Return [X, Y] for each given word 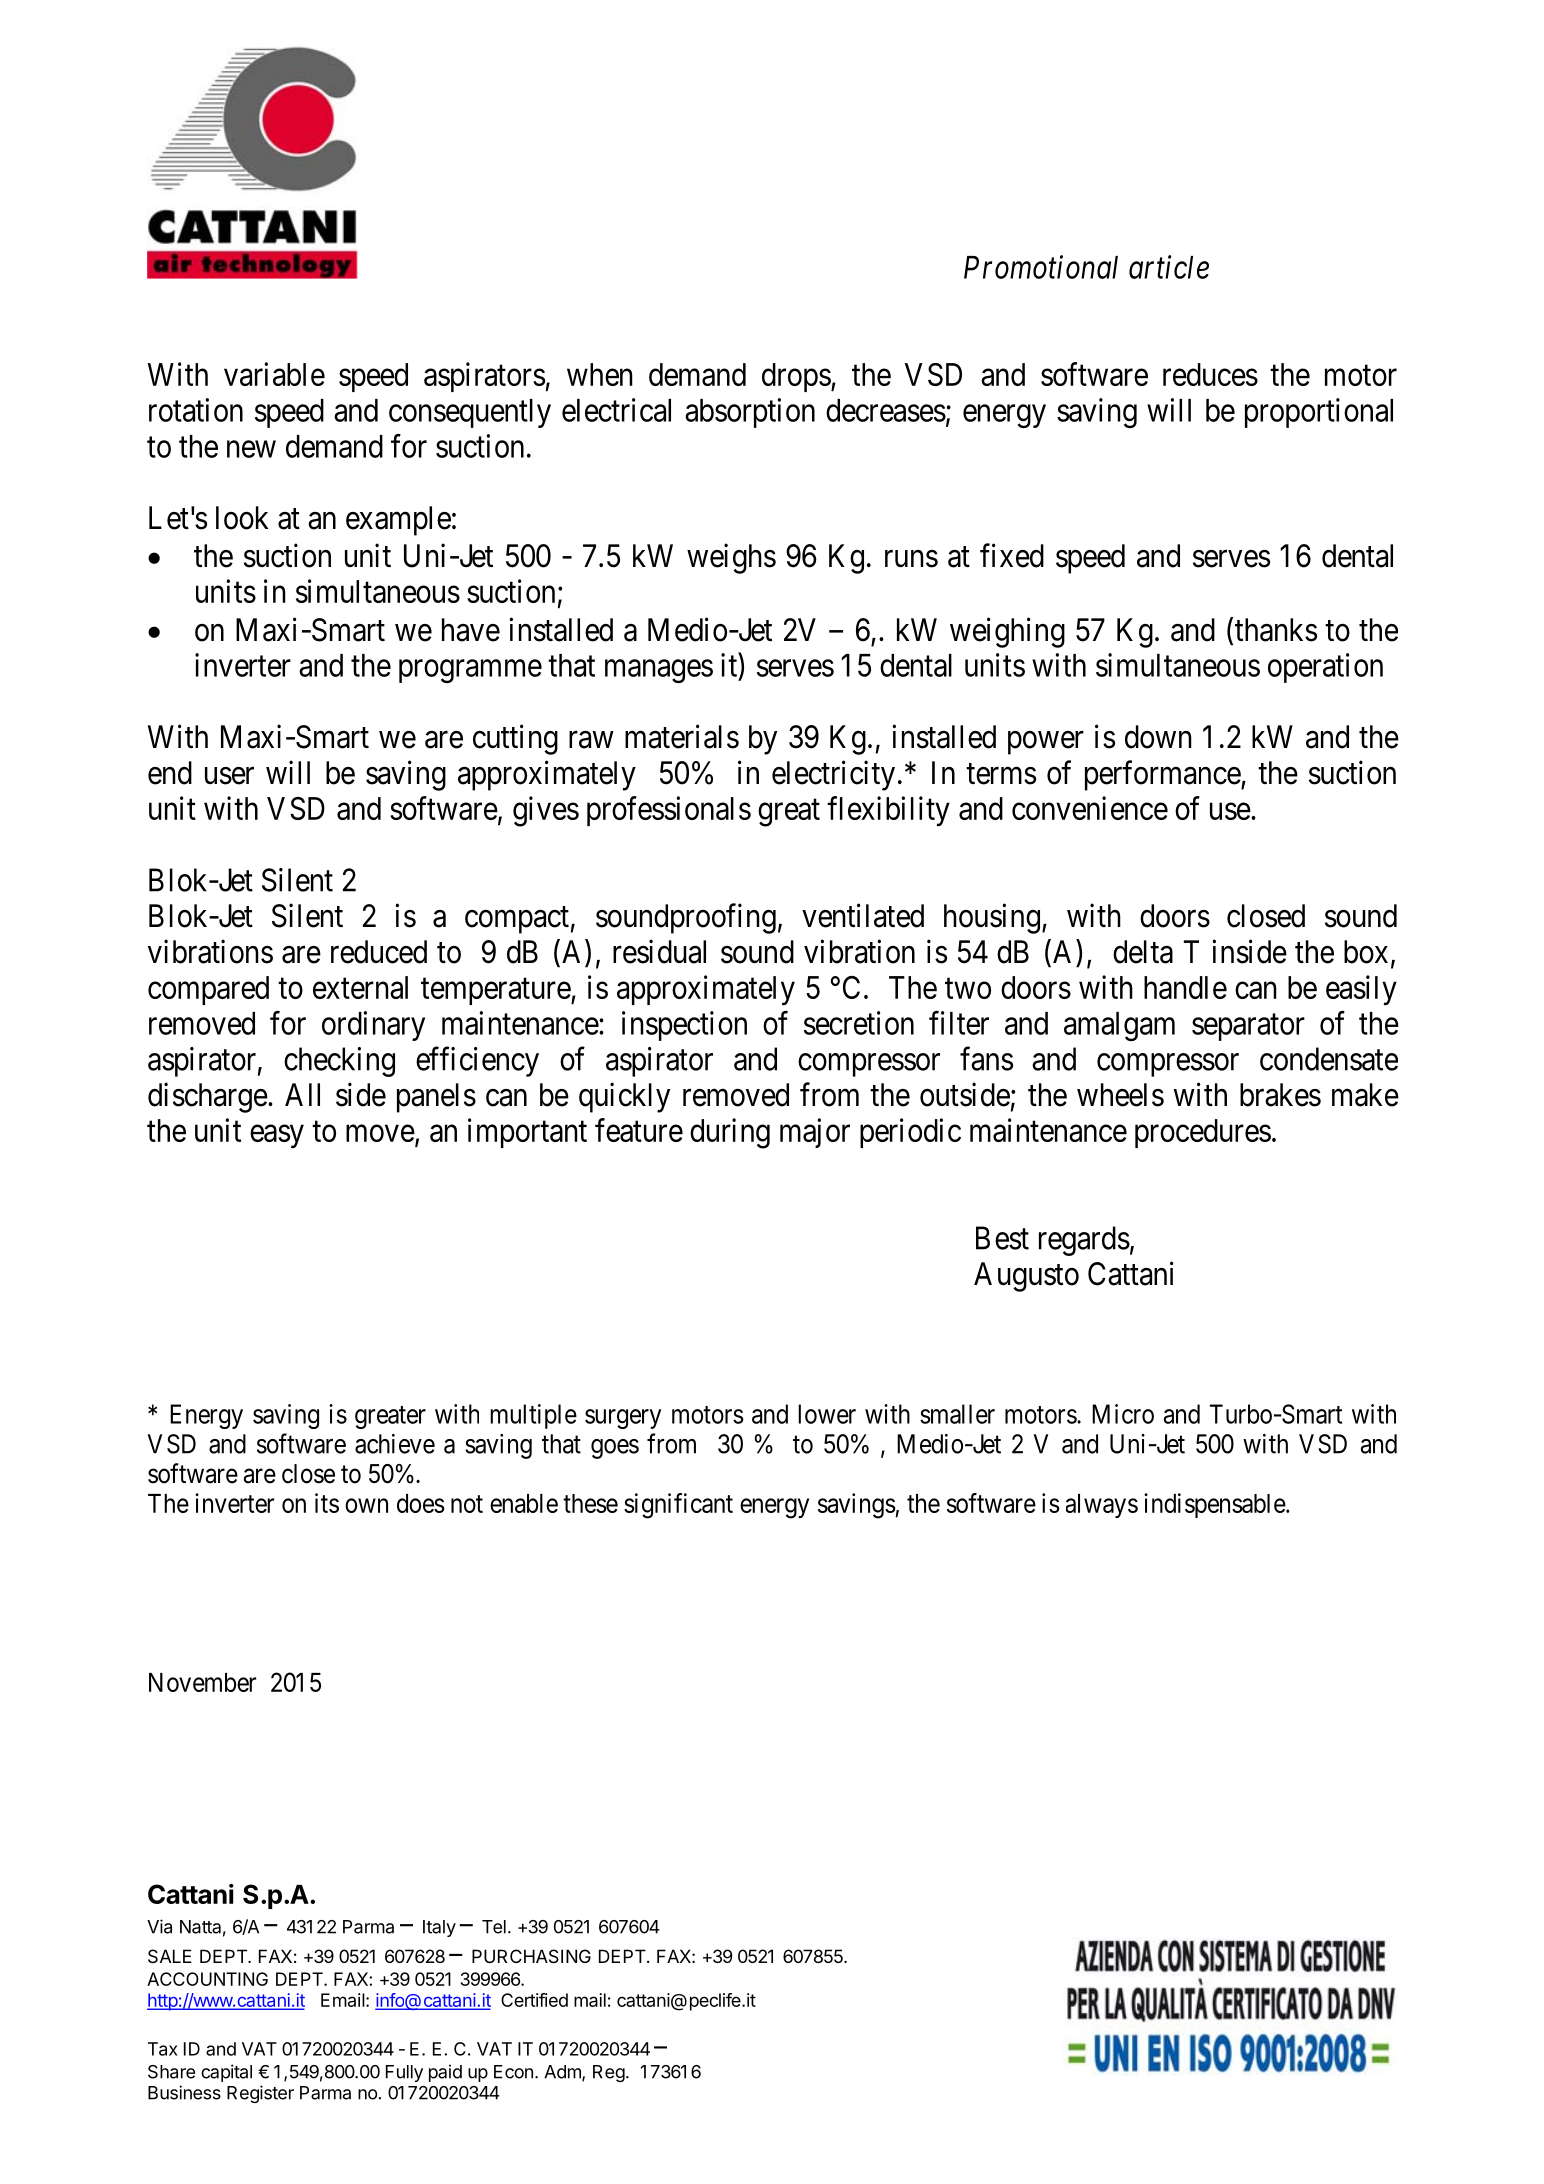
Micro [1123, 1414]
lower [827, 1414]
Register [260, 2094]
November [202, 1682]
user [229, 776]
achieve [395, 1444]
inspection [684, 1026]
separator [1248, 1027]
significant [678, 1506]
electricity [833, 775]
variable [274, 374]
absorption [750, 413]
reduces [1210, 374]
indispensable [1215, 1505]
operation [1325, 668]
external [360, 987]
